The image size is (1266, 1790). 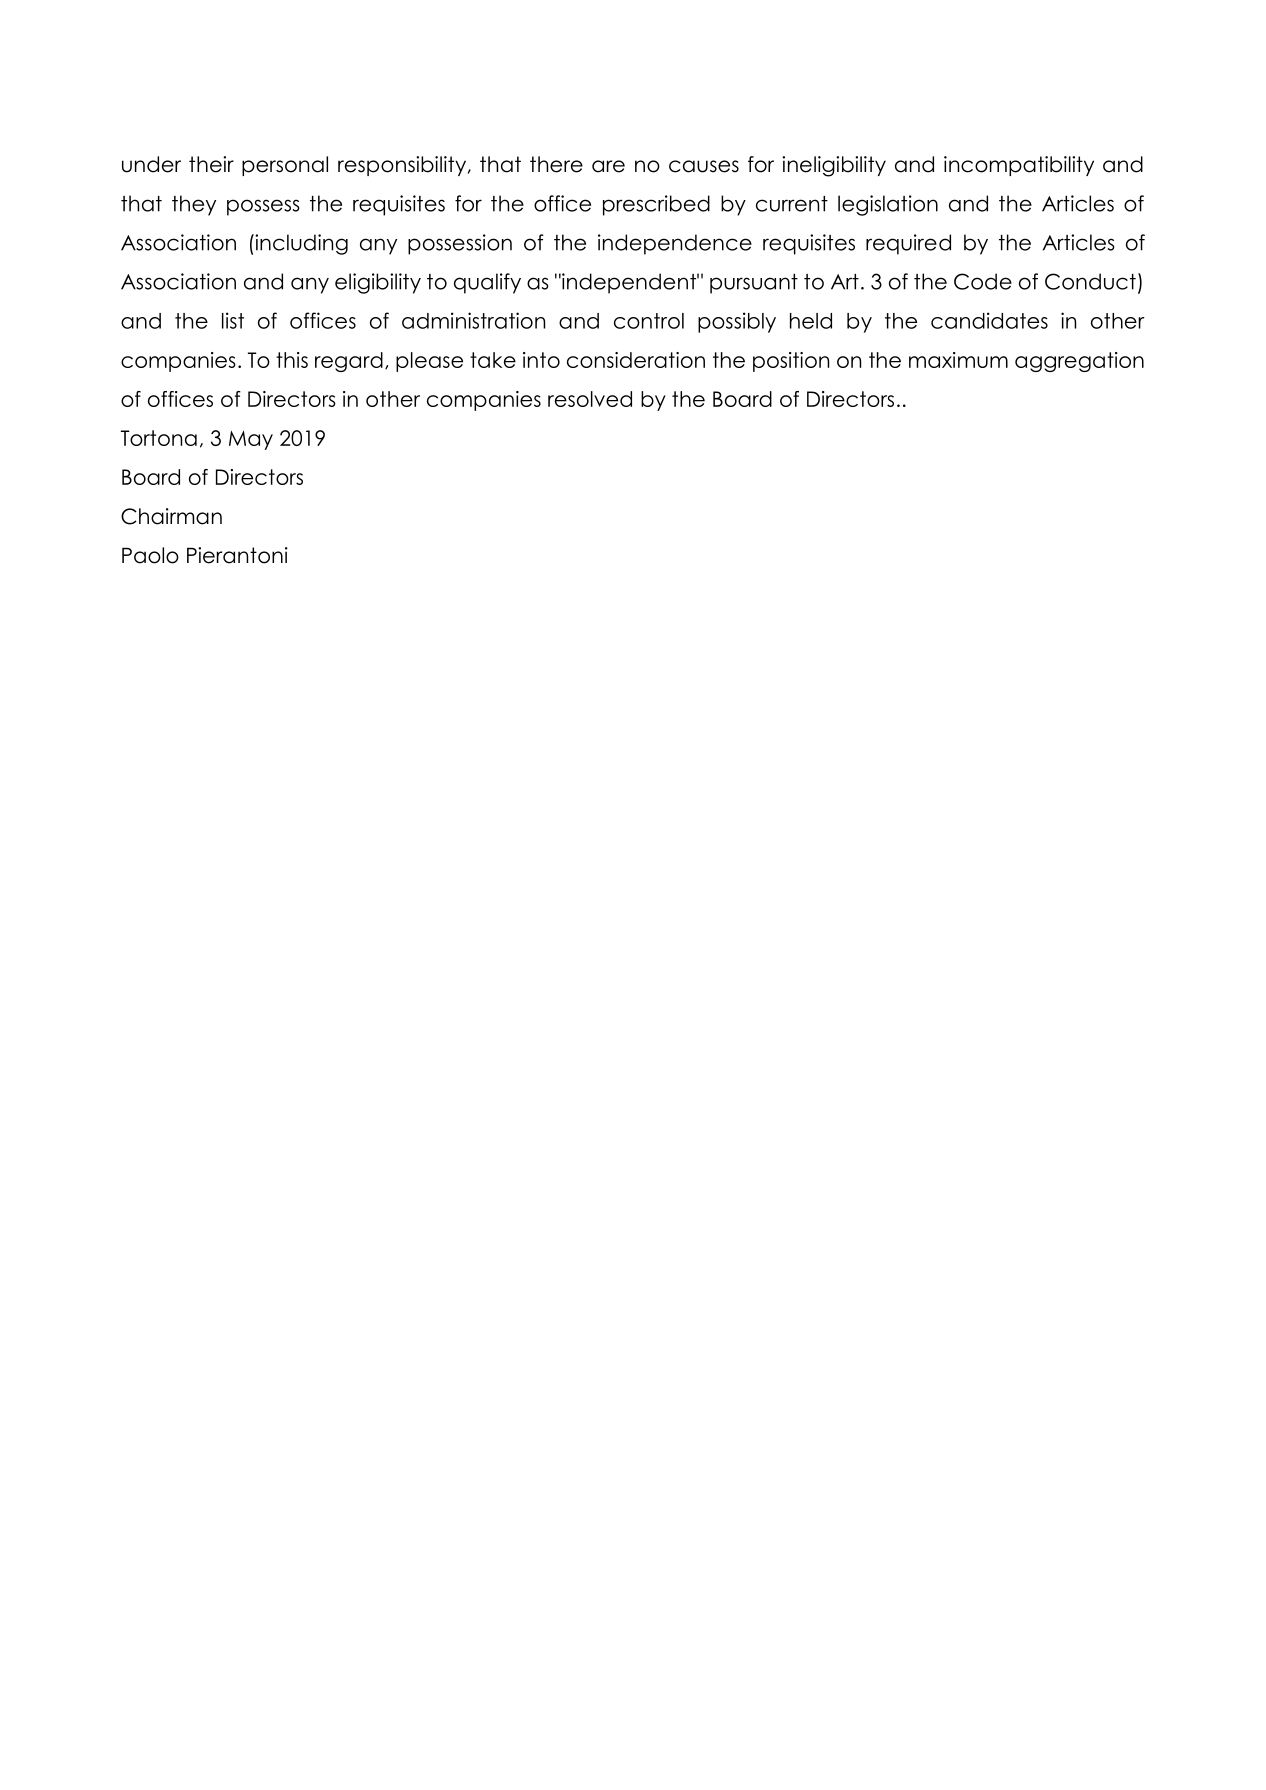 I want to click on Code, so click(x=983, y=281).
